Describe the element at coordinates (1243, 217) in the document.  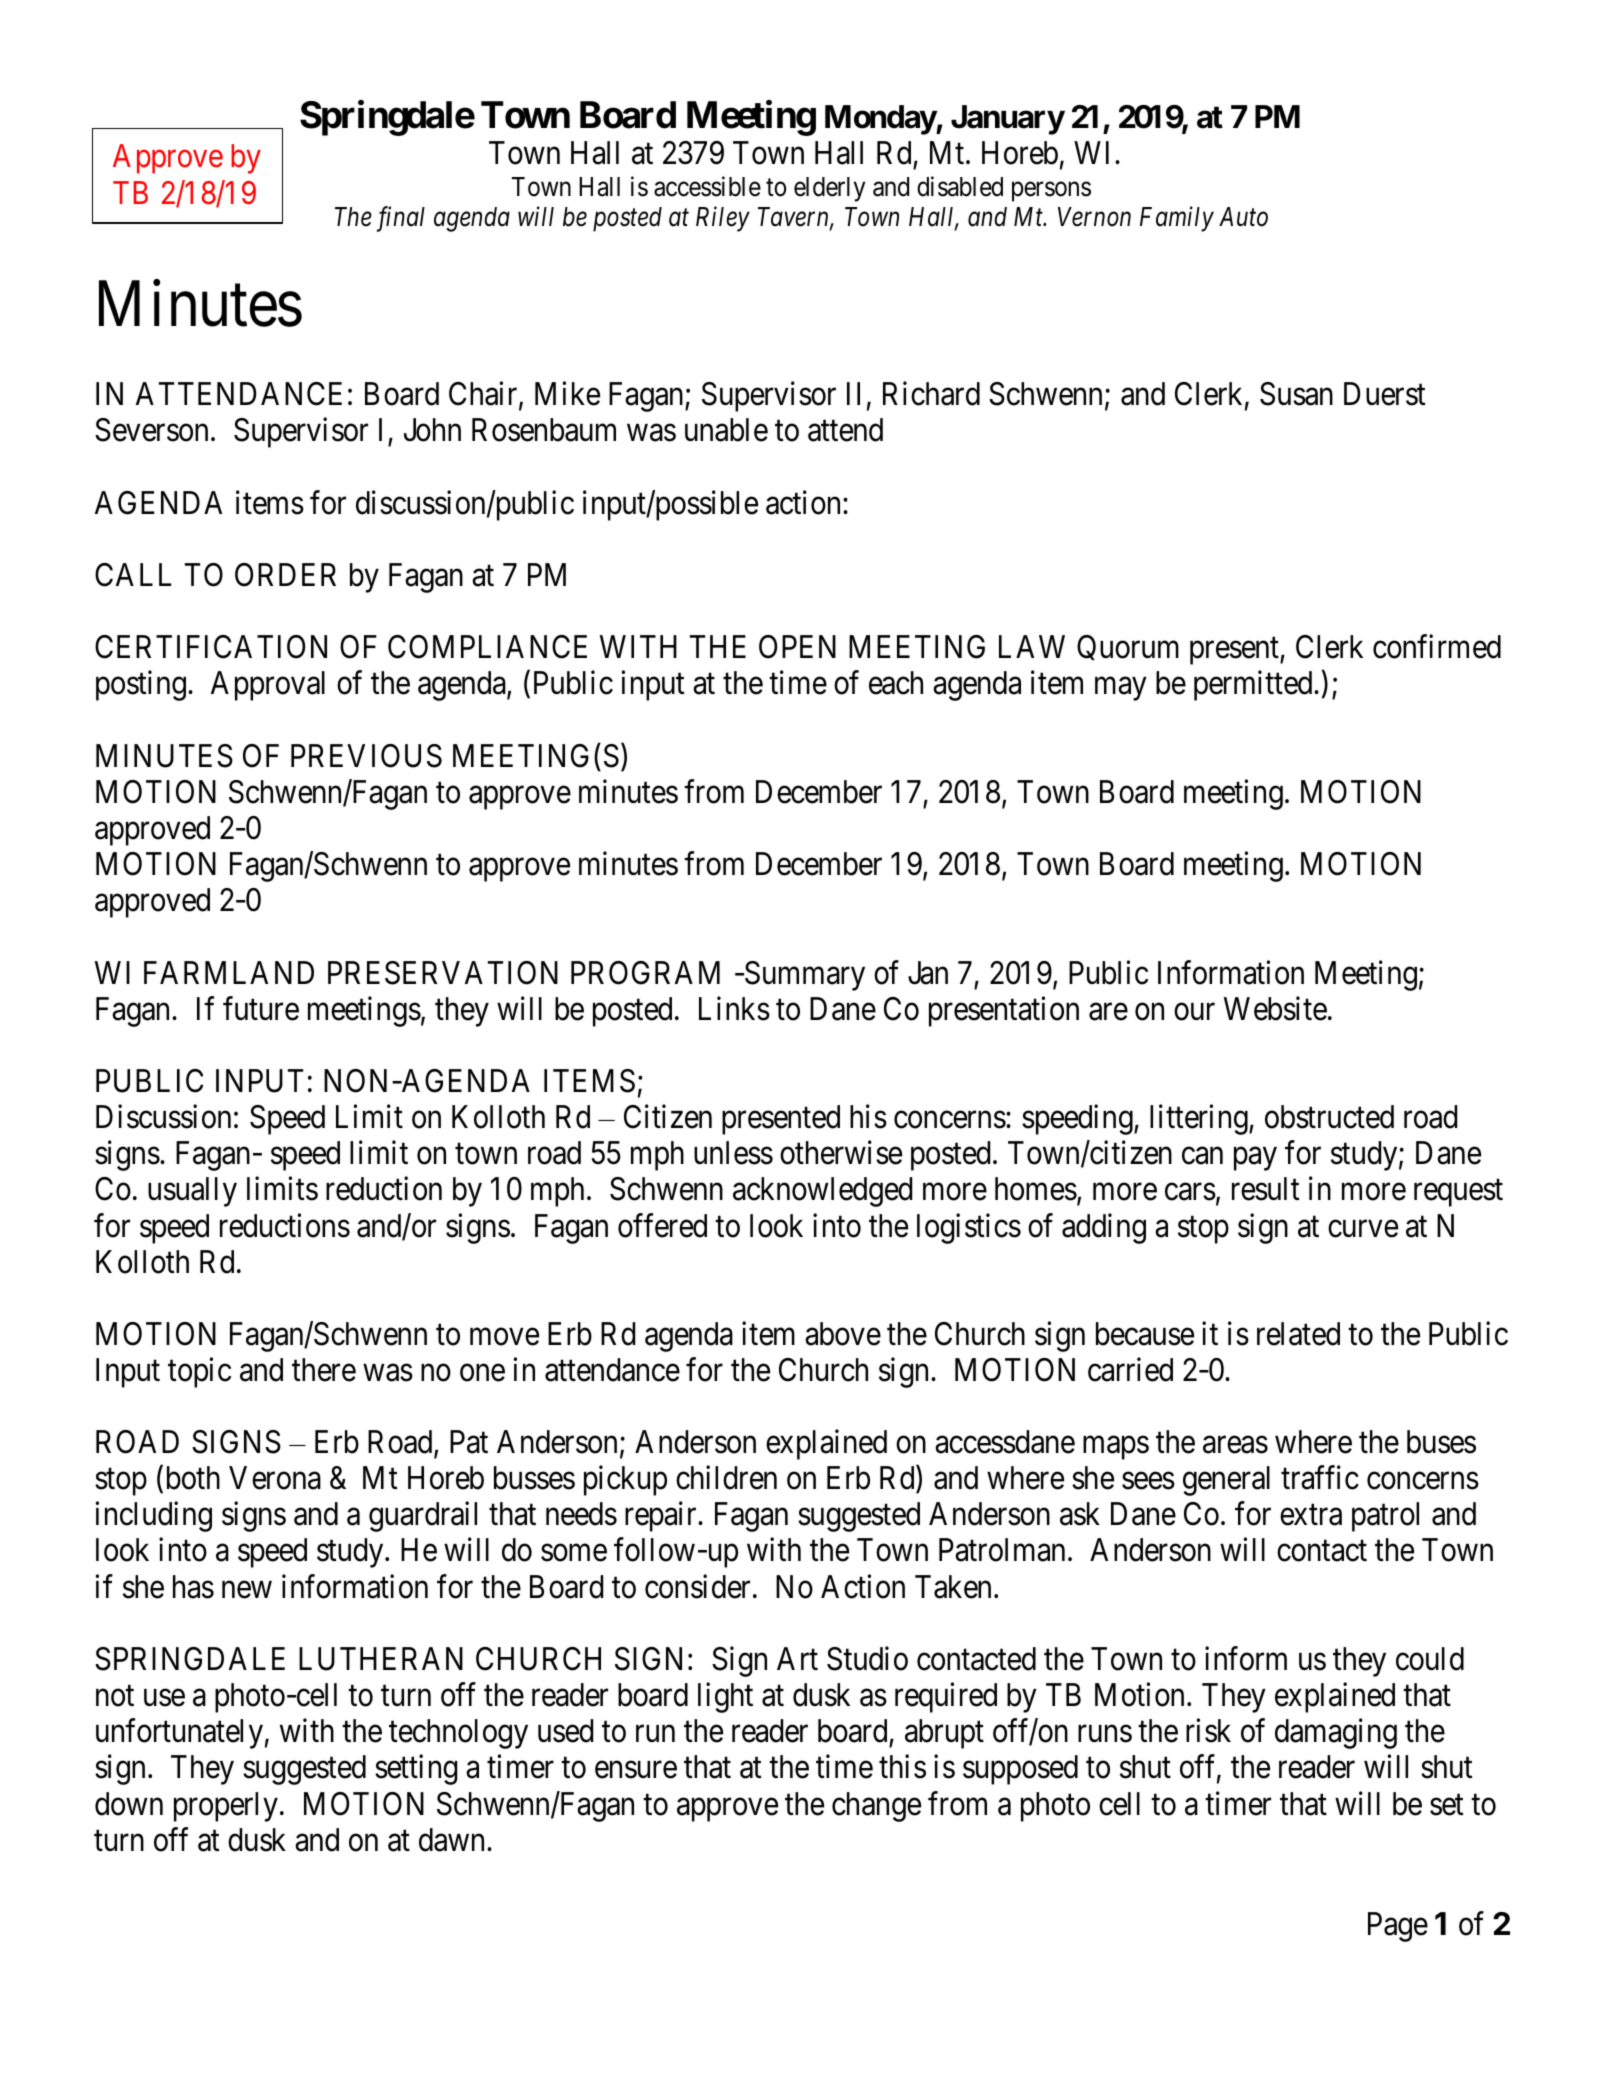
I see `Auto` at that location.
